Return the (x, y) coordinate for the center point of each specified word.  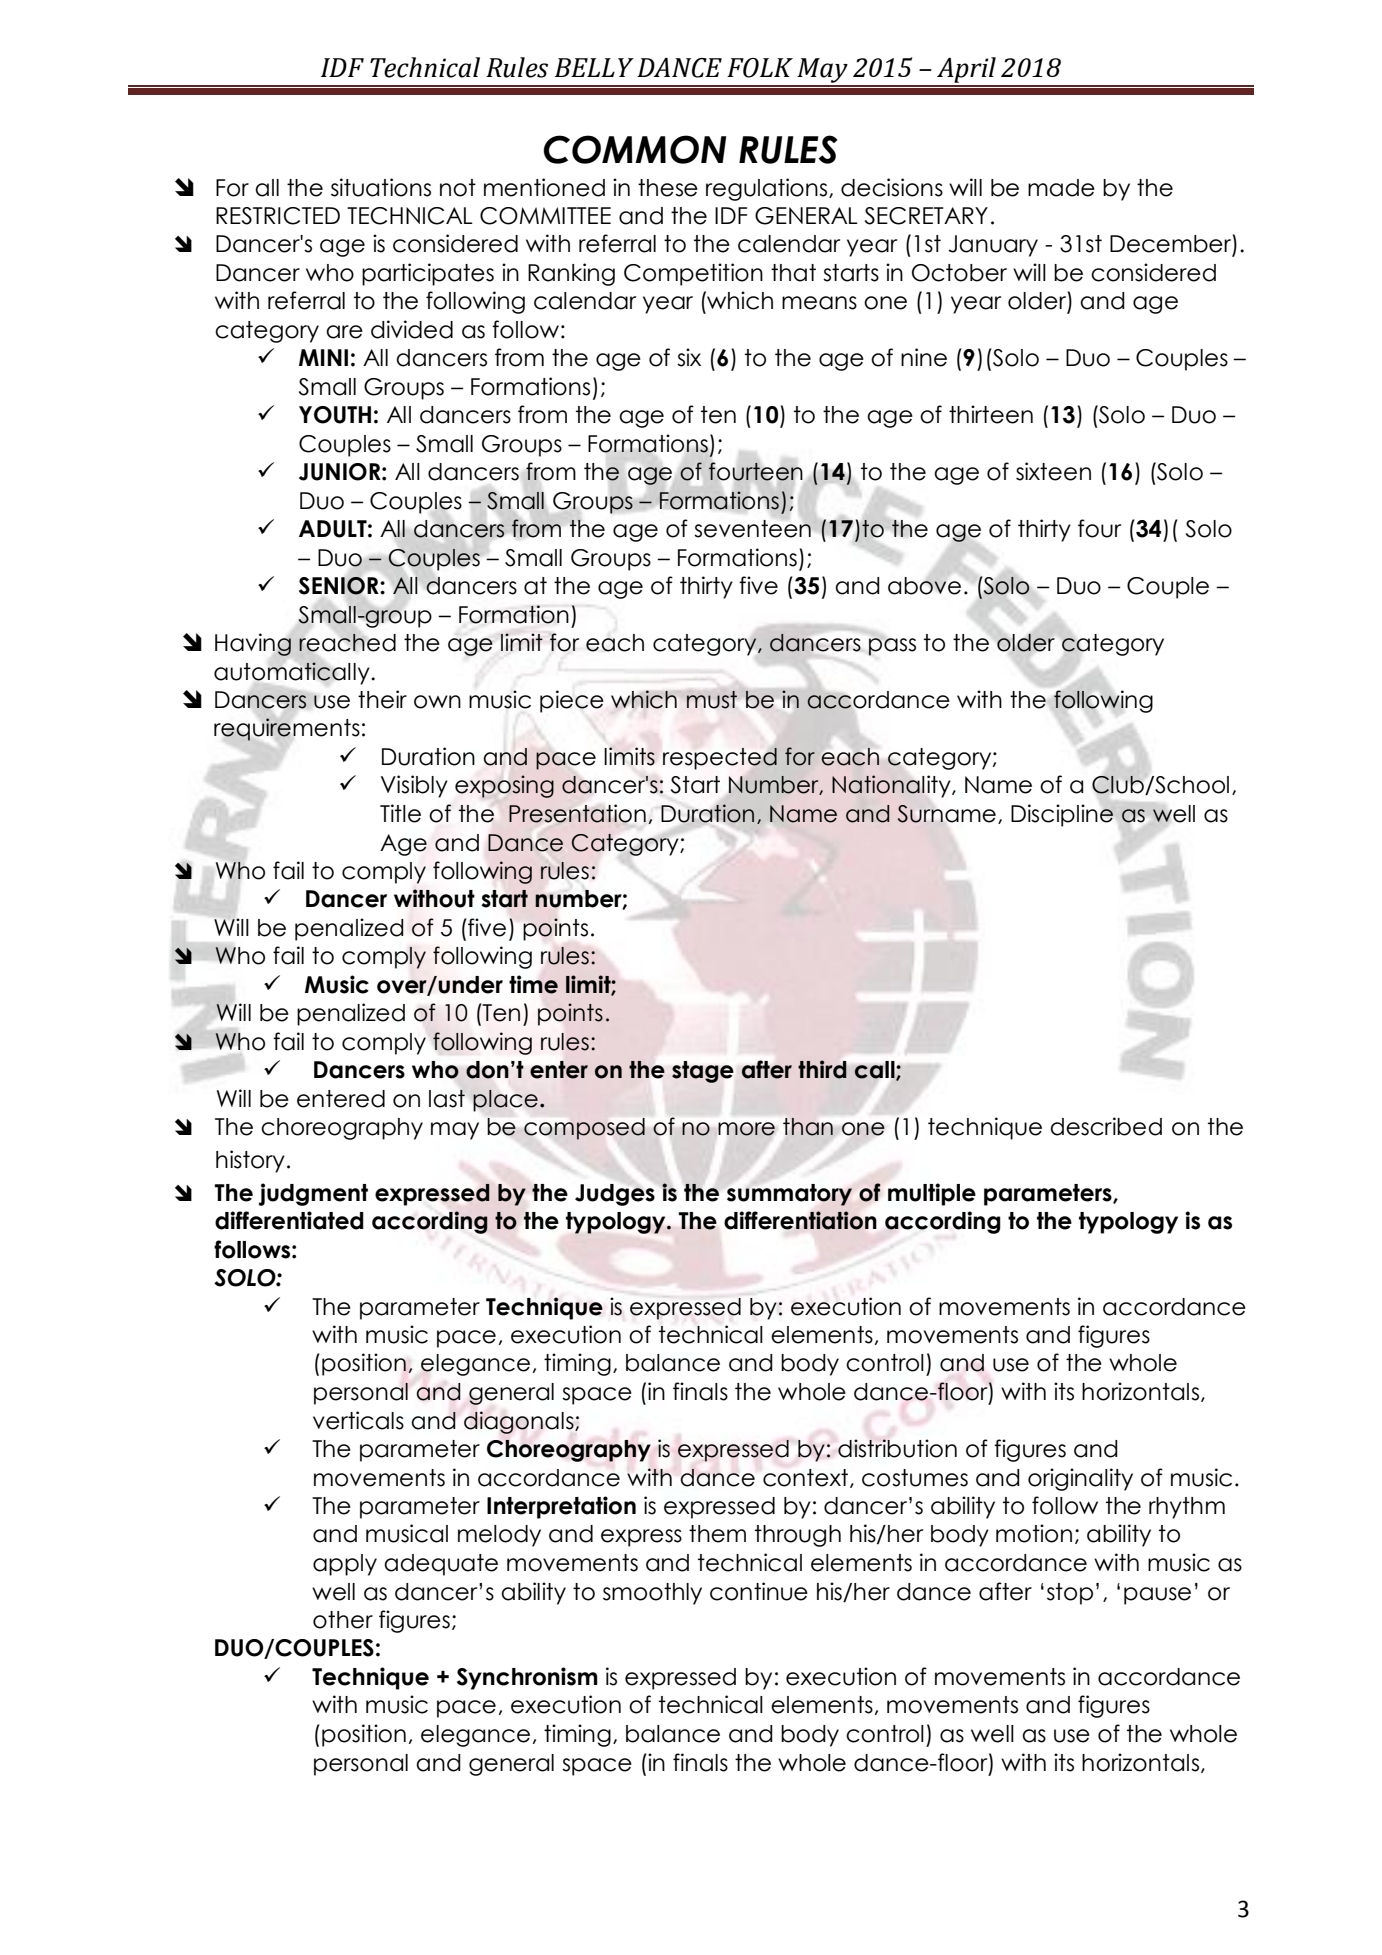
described (1106, 1126)
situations (381, 187)
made (1061, 188)
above (924, 586)
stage (703, 1072)
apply (345, 1565)
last (447, 1099)
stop (1070, 1594)
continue (759, 1591)
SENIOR (340, 586)
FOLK (760, 68)
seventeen (752, 529)
